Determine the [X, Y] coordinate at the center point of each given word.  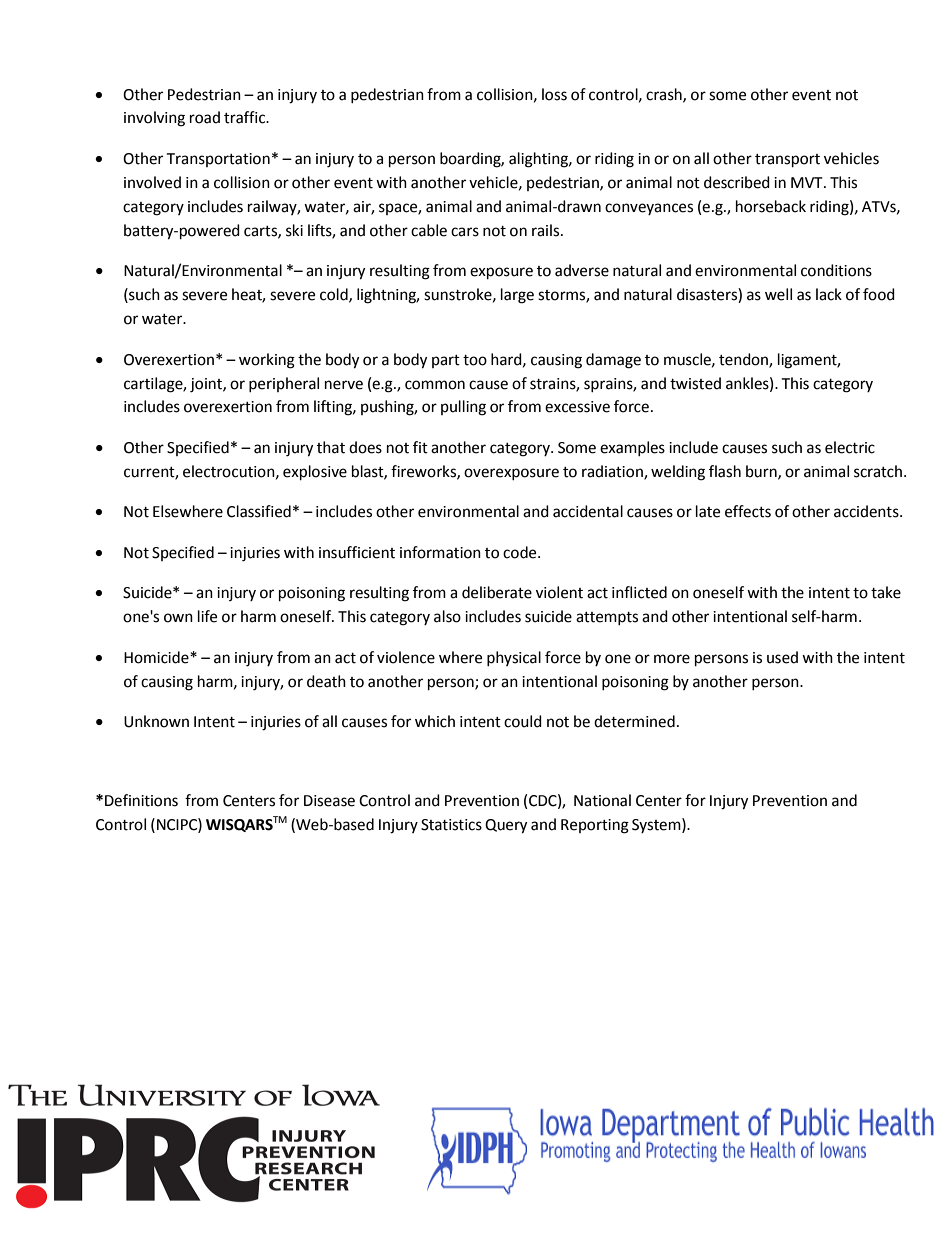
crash [665, 95]
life [207, 616]
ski [294, 230]
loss [554, 94]
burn [762, 472]
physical [514, 658]
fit [420, 447]
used [782, 657]
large [517, 296]
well [778, 294]
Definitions [141, 800]
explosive [315, 473]
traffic [246, 117]
